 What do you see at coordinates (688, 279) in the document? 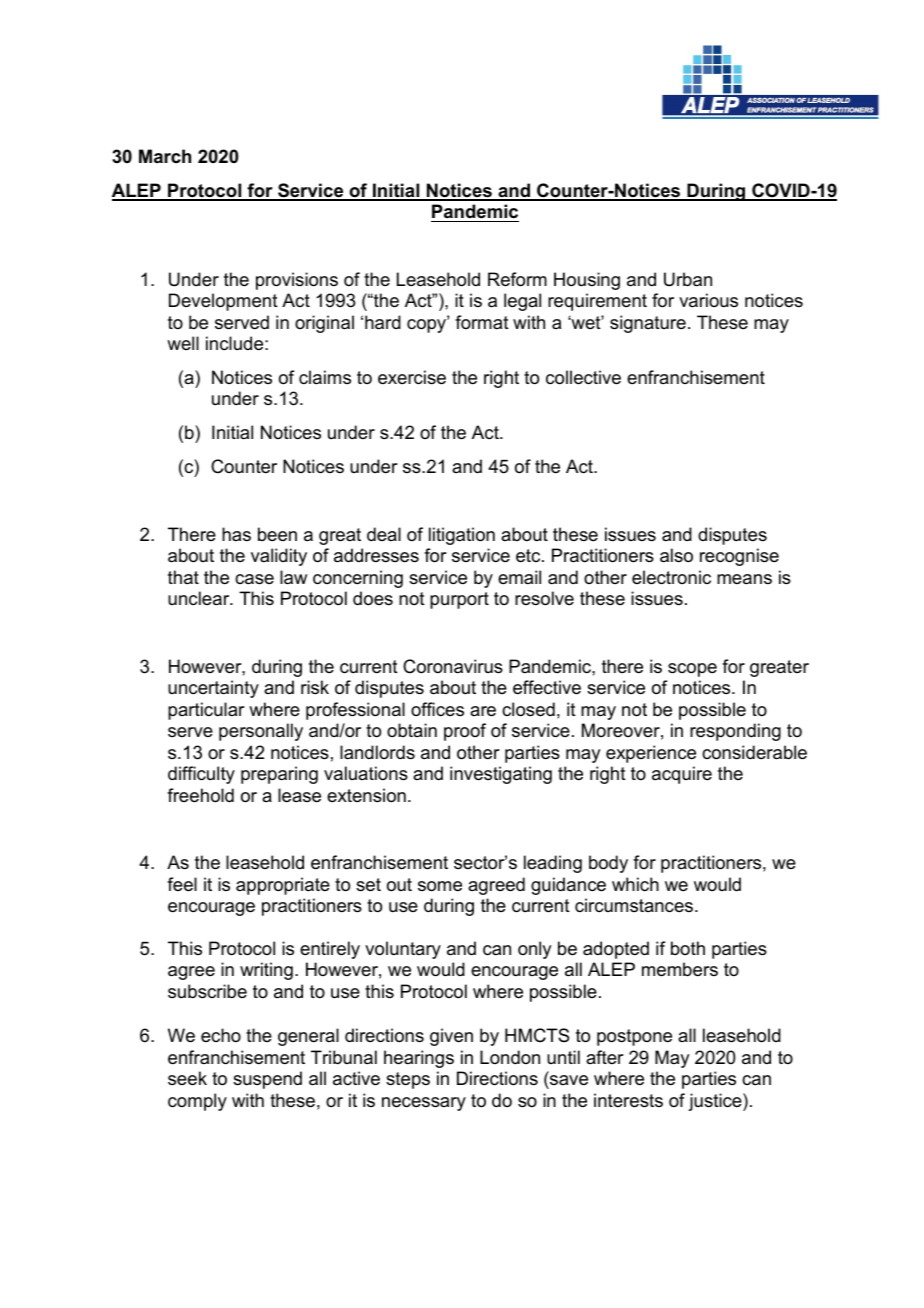
I see `Urban` at bounding box center [688, 279].
